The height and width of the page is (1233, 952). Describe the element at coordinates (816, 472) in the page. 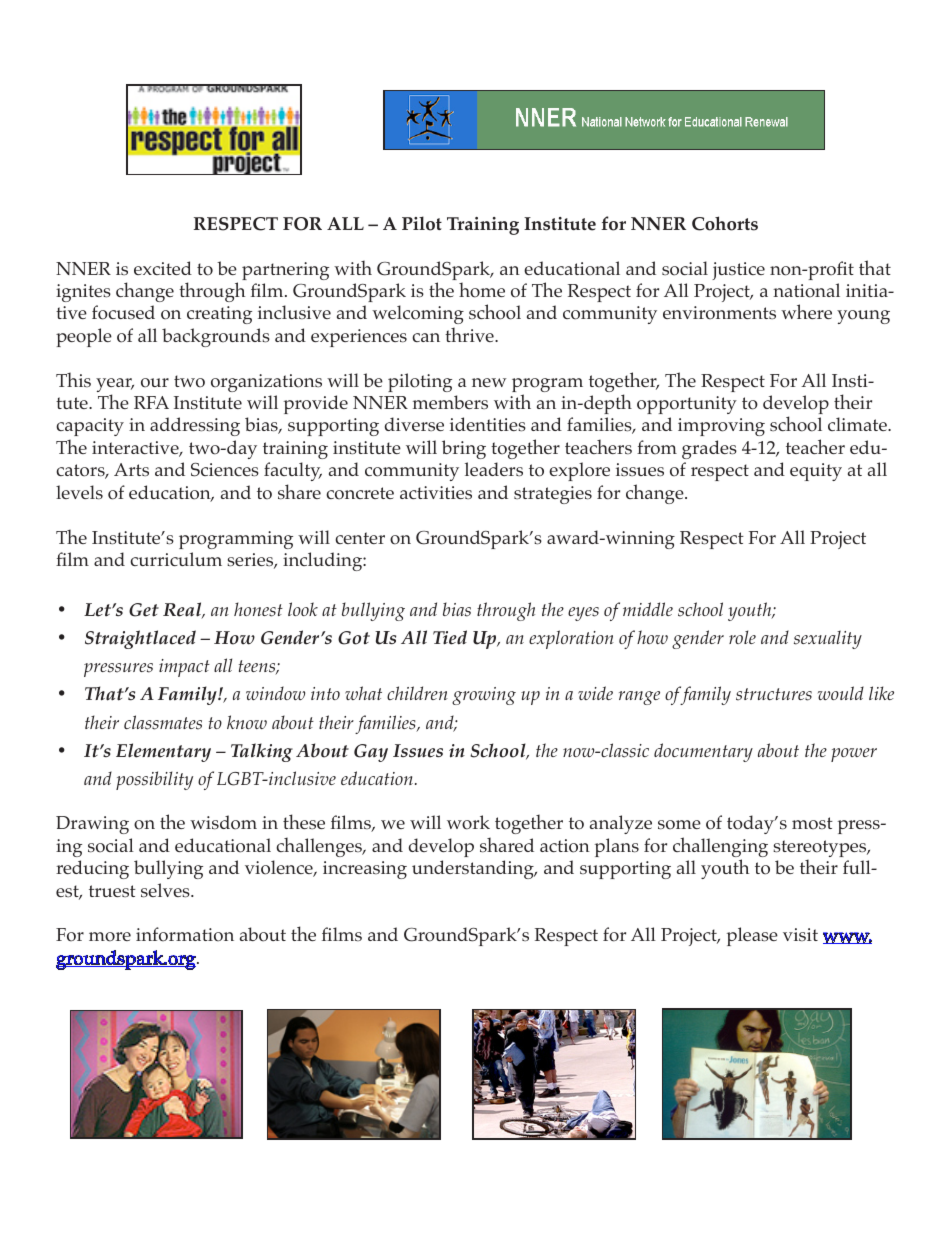

I see `equity` at that location.
